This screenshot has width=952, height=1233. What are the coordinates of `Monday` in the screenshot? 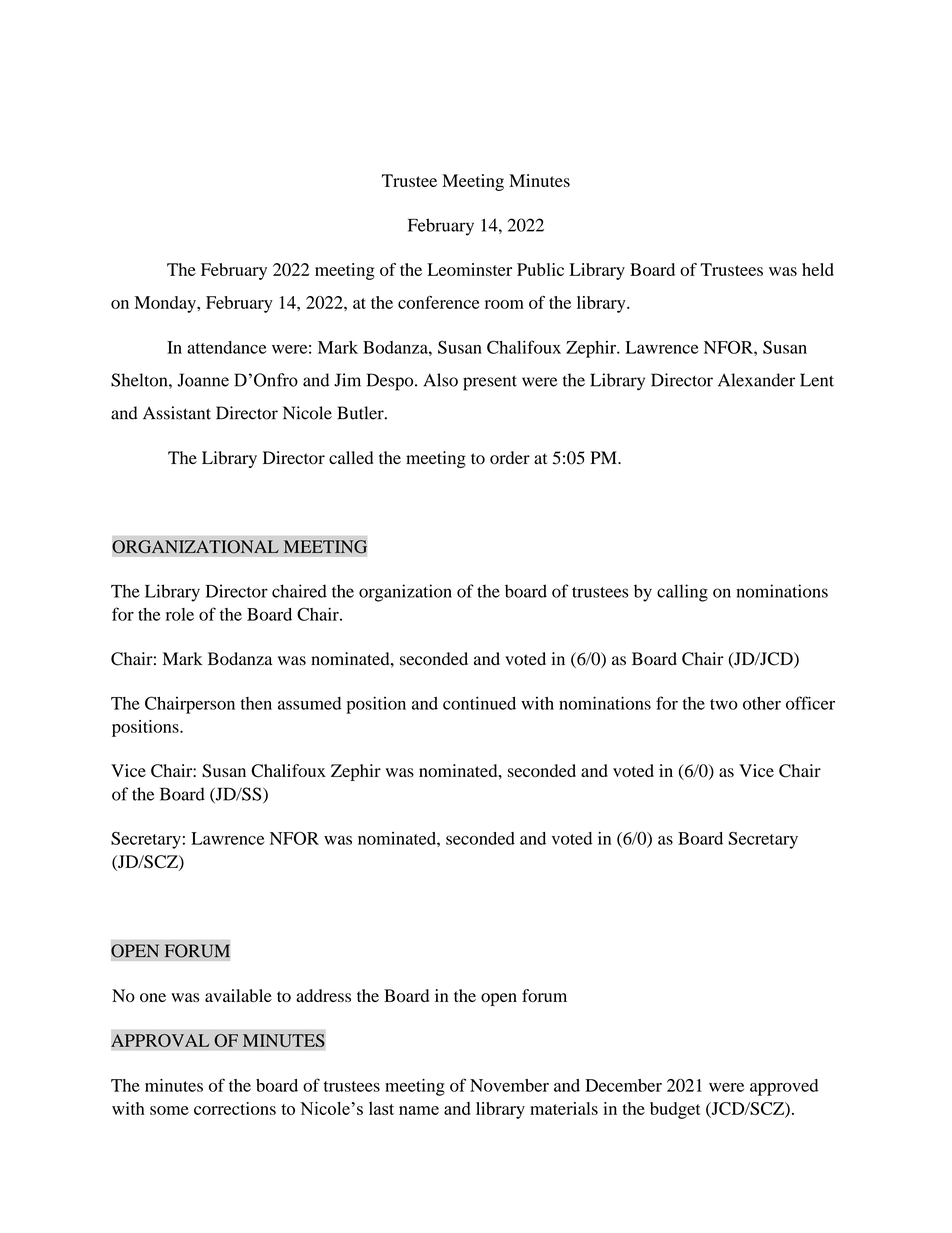 It's located at (166, 304).
